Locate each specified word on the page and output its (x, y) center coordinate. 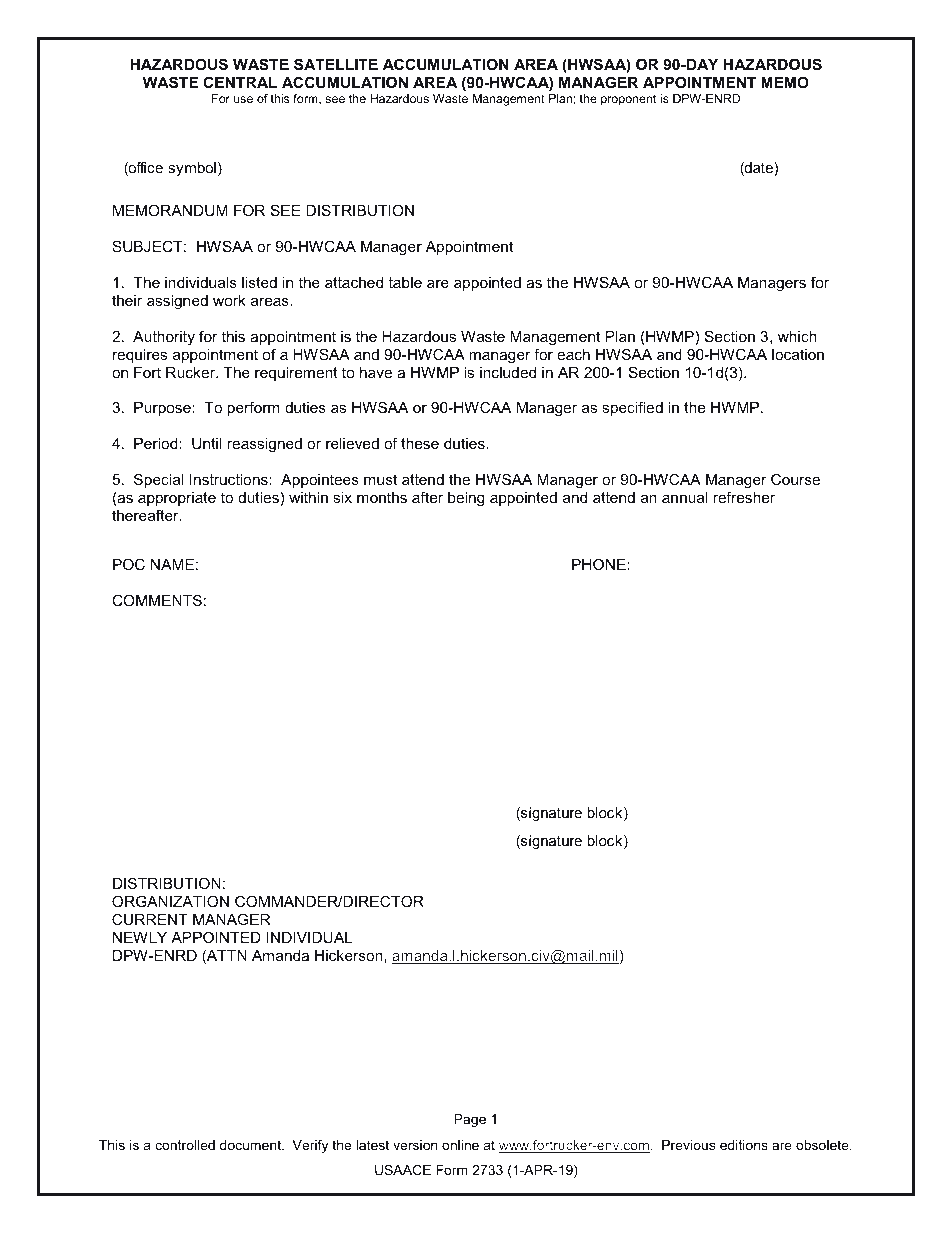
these (420, 443)
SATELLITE (336, 64)
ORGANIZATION (170, 901)
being (466, 499)
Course (795, 479)
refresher (744, 497)
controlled (185, 1145)
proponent (628, 100)
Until (207, 443)
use (243, 99)
